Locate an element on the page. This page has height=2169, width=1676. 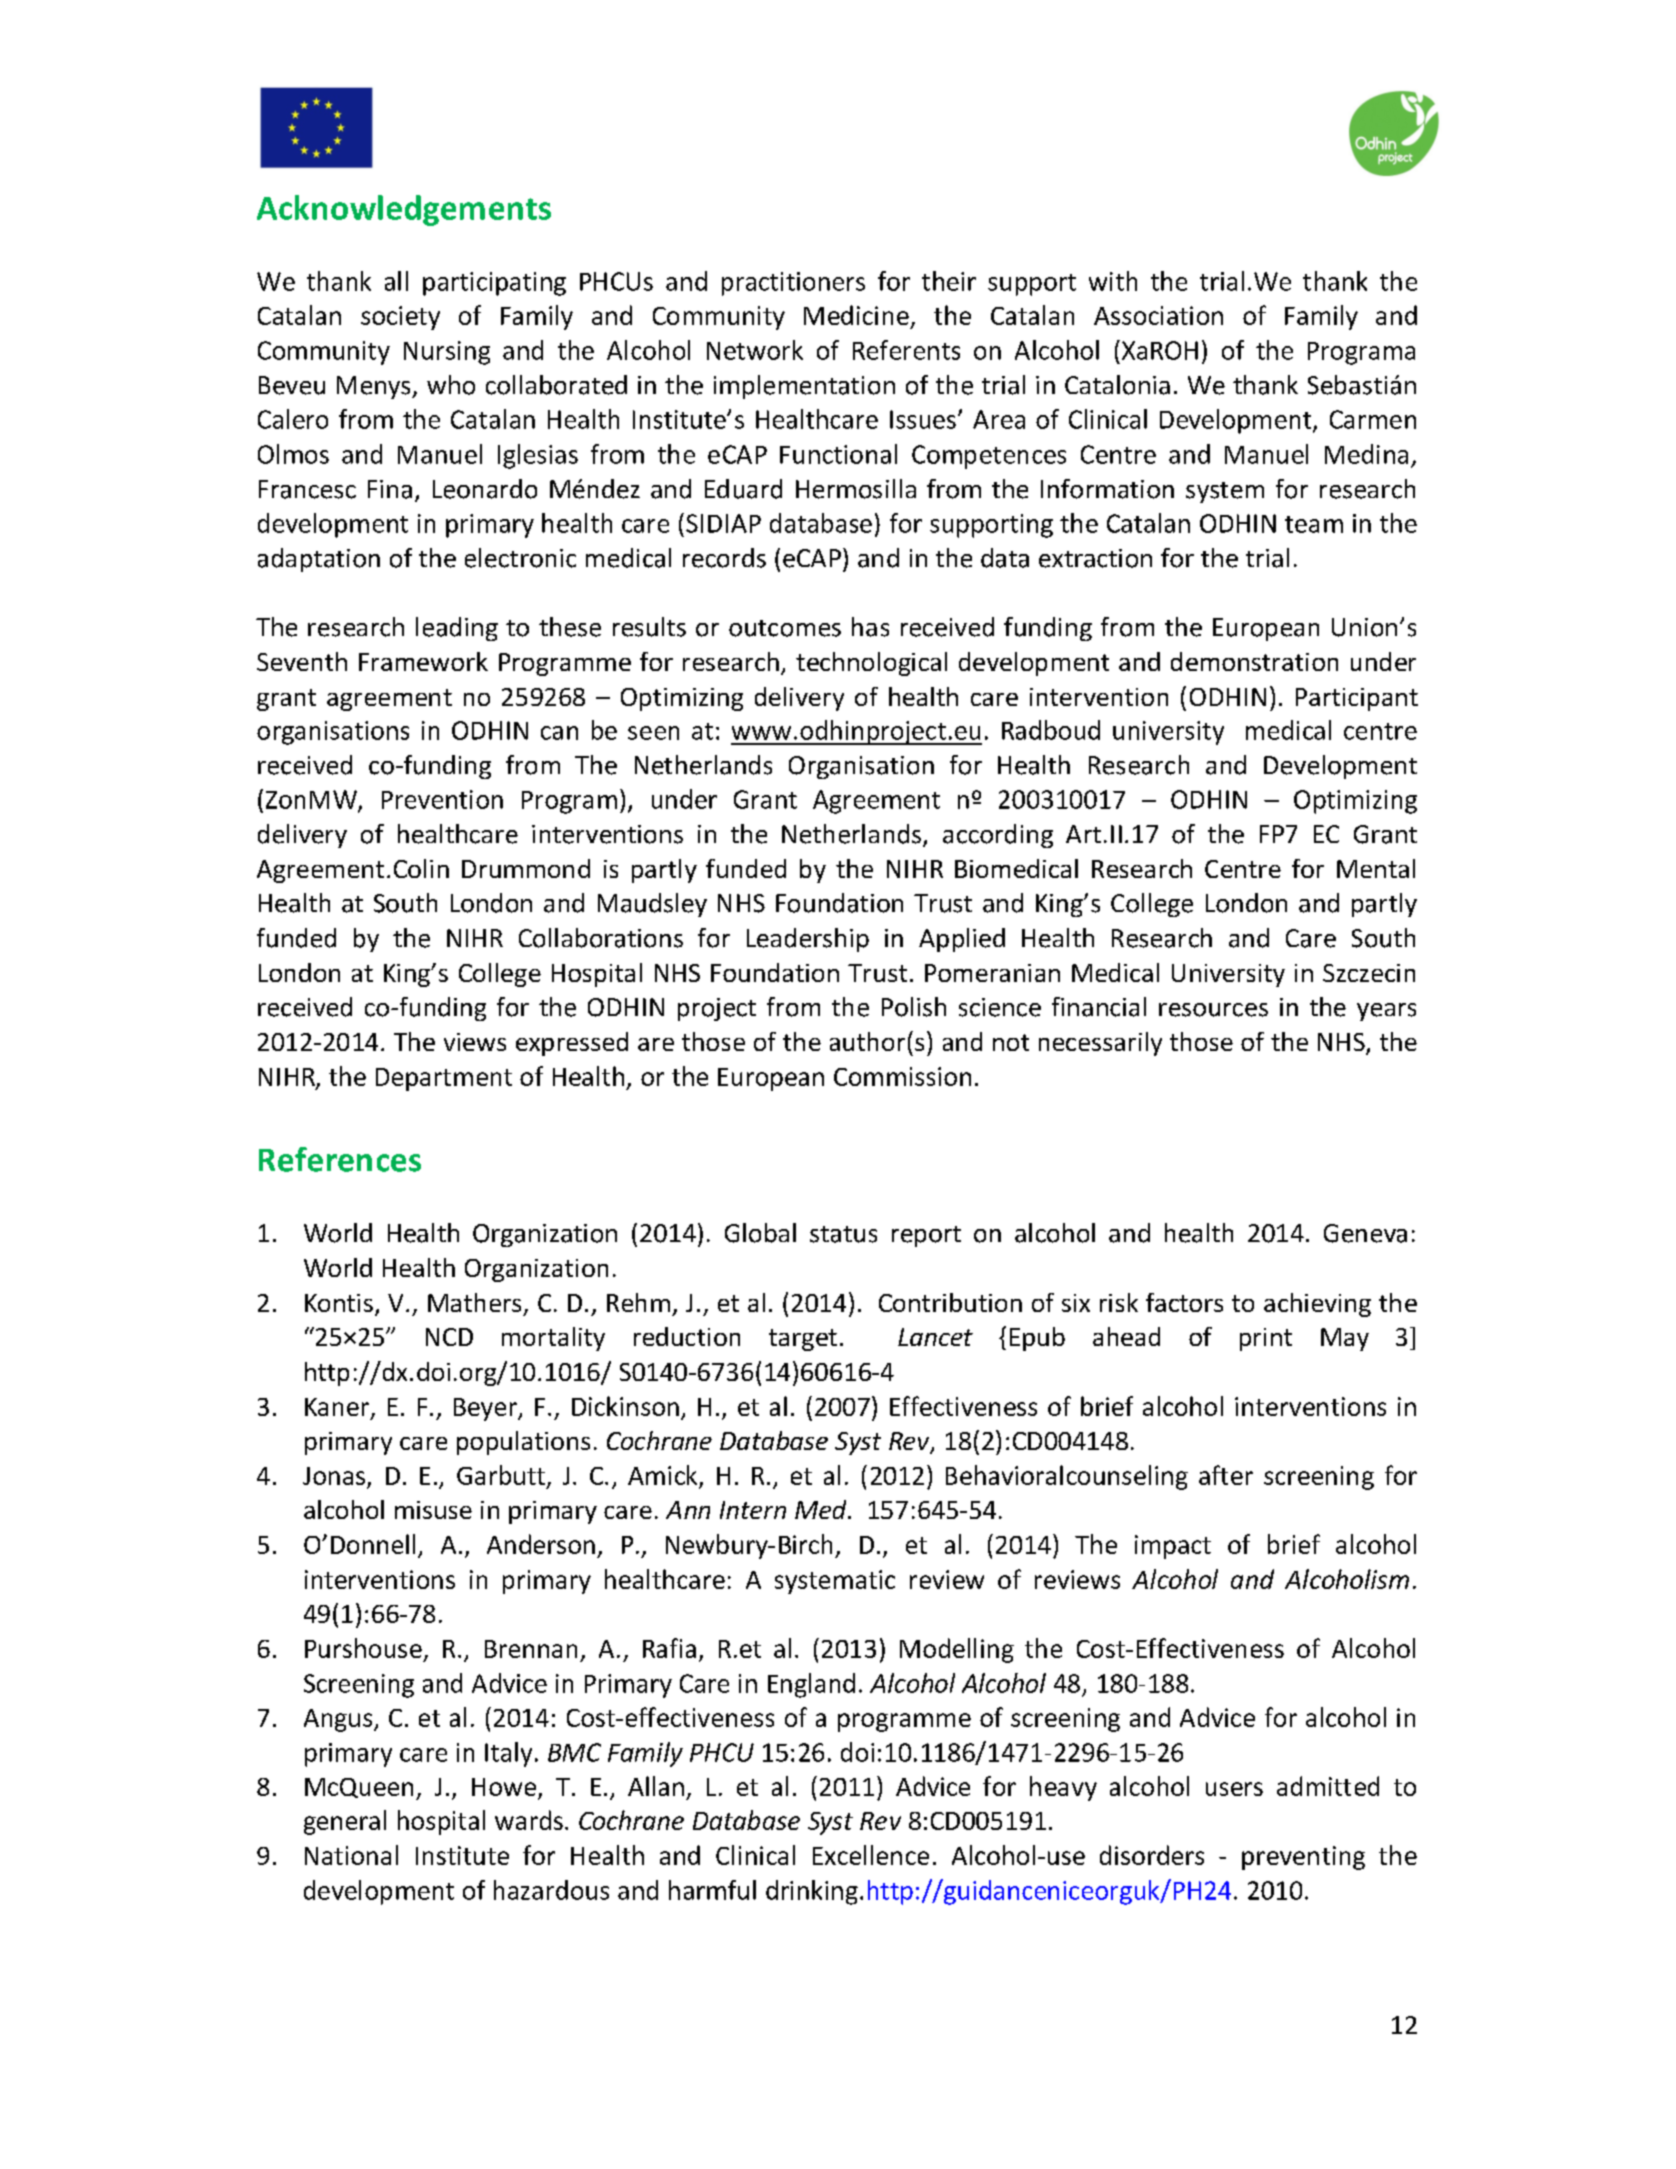
technological is located at coordinates (871, 664).
